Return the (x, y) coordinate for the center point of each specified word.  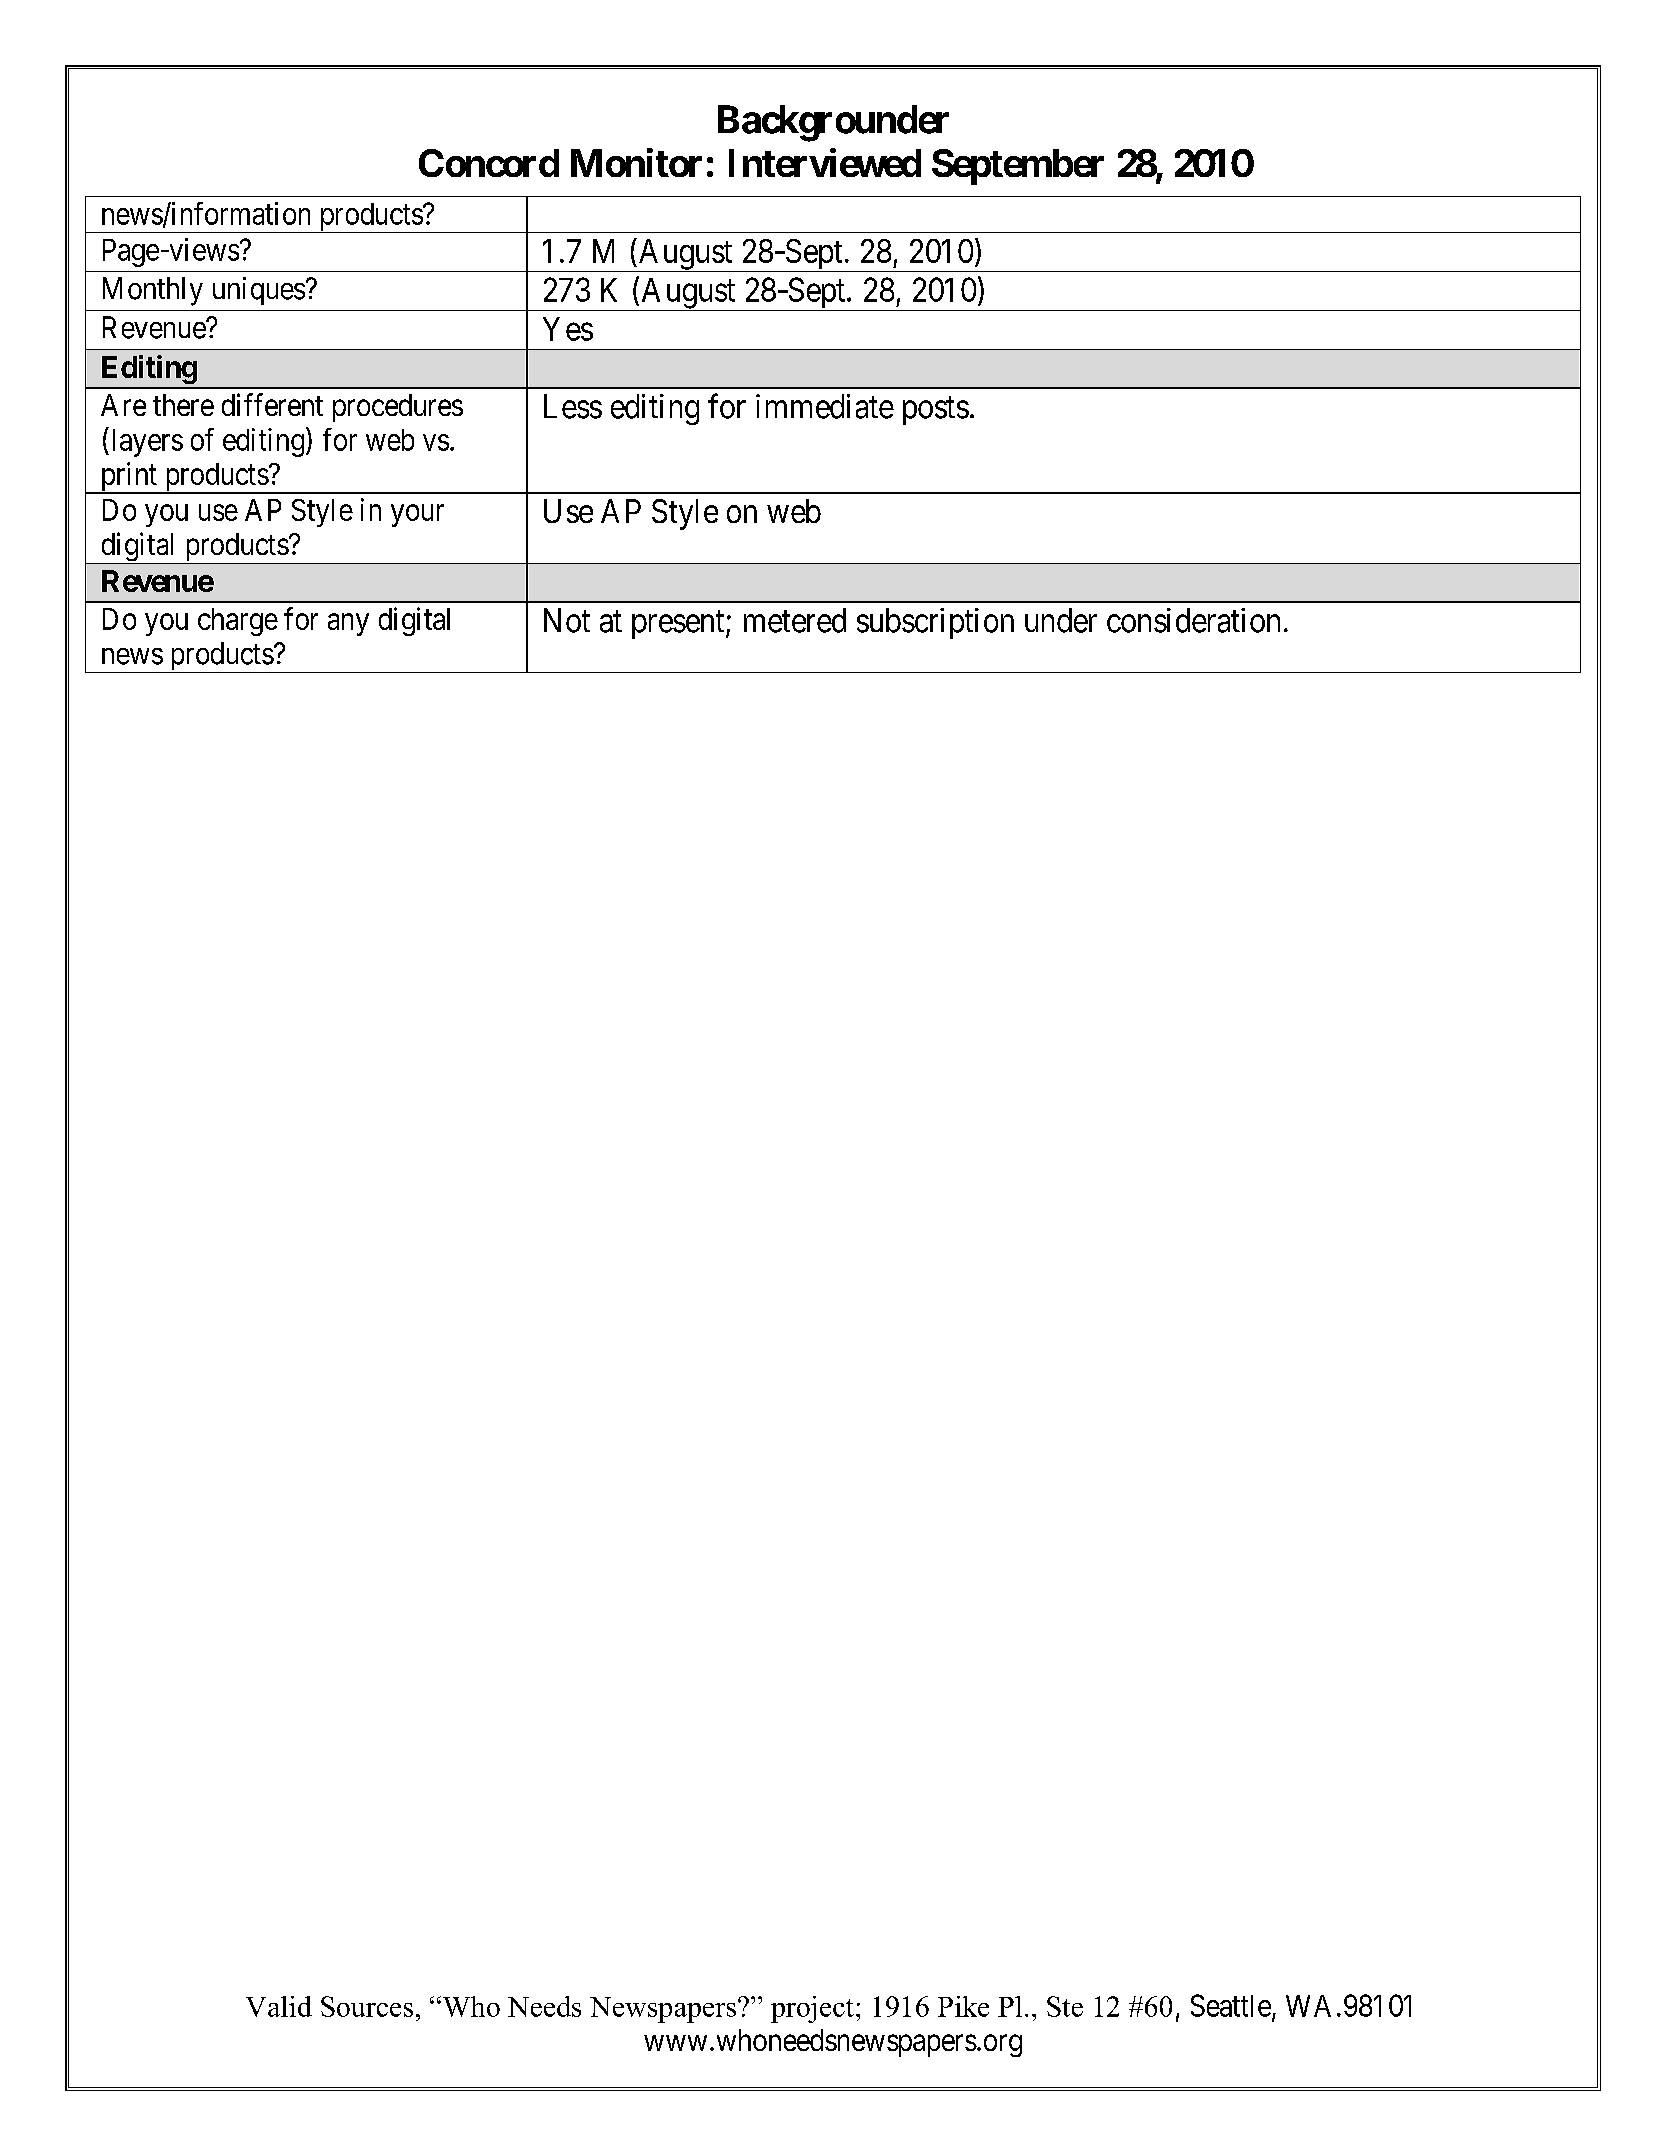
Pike (963, 2006)
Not (567, 620)
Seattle (1231, 2005)
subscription (935, 623)
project (812, 2009)
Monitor (636, 162)
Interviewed (825, 162)
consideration (1193, 620)
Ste (1065, 2006)
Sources (367, 2006)
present (679, 625)
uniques (259, 291)
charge (238, 622)
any (348, 625)
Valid (279, 2006)
